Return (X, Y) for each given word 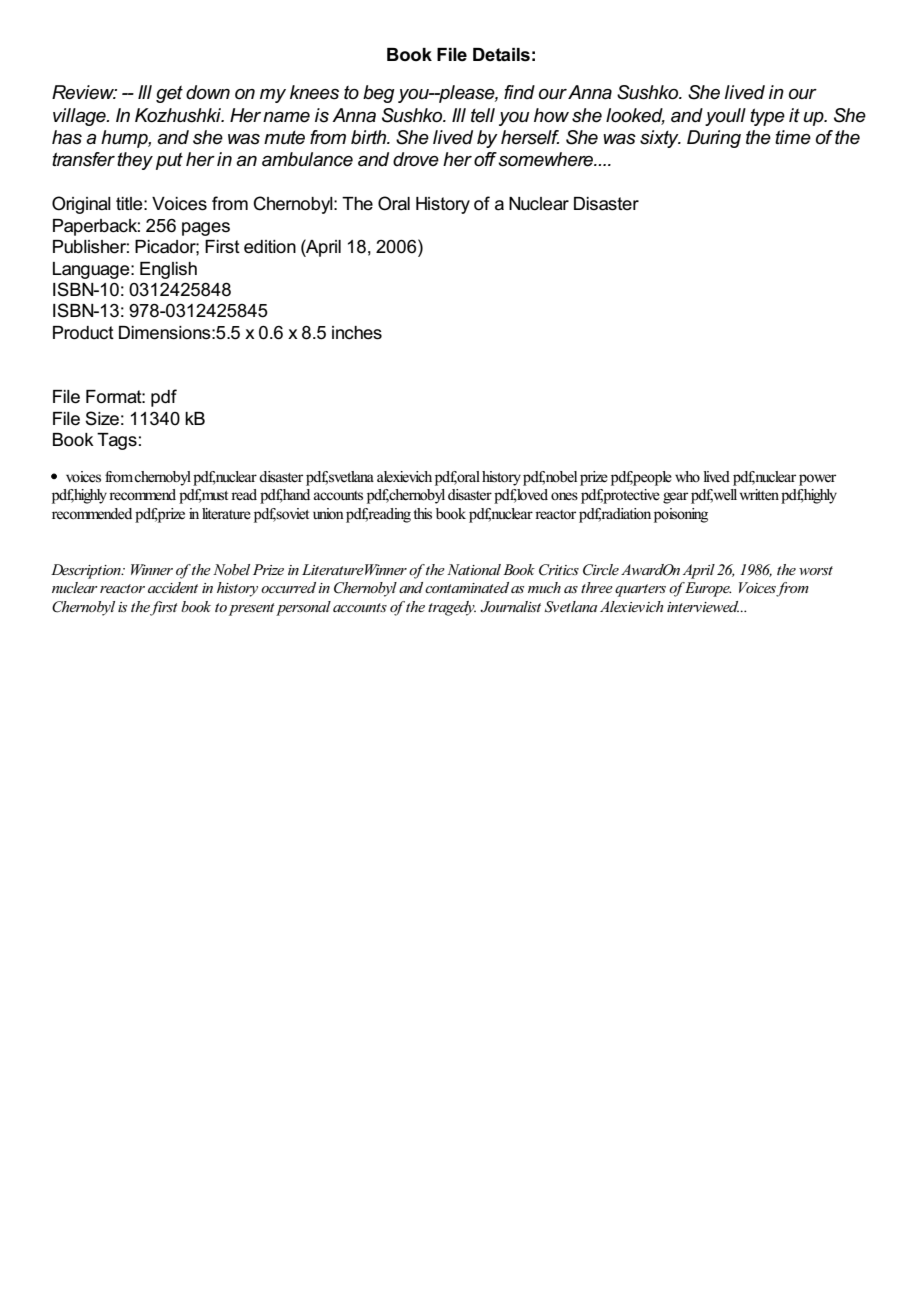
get (169, 94)
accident (173, 587)
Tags (117, 441)
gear (675, 498)
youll (725, 117)
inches (357, 333)
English (168, 270)
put (169, 161)
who (687, 476)
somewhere (547, 159)
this (422, 514)
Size (102, 418)
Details (501, 55)
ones (564, 496)
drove (416, 159)
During (714, 139)
